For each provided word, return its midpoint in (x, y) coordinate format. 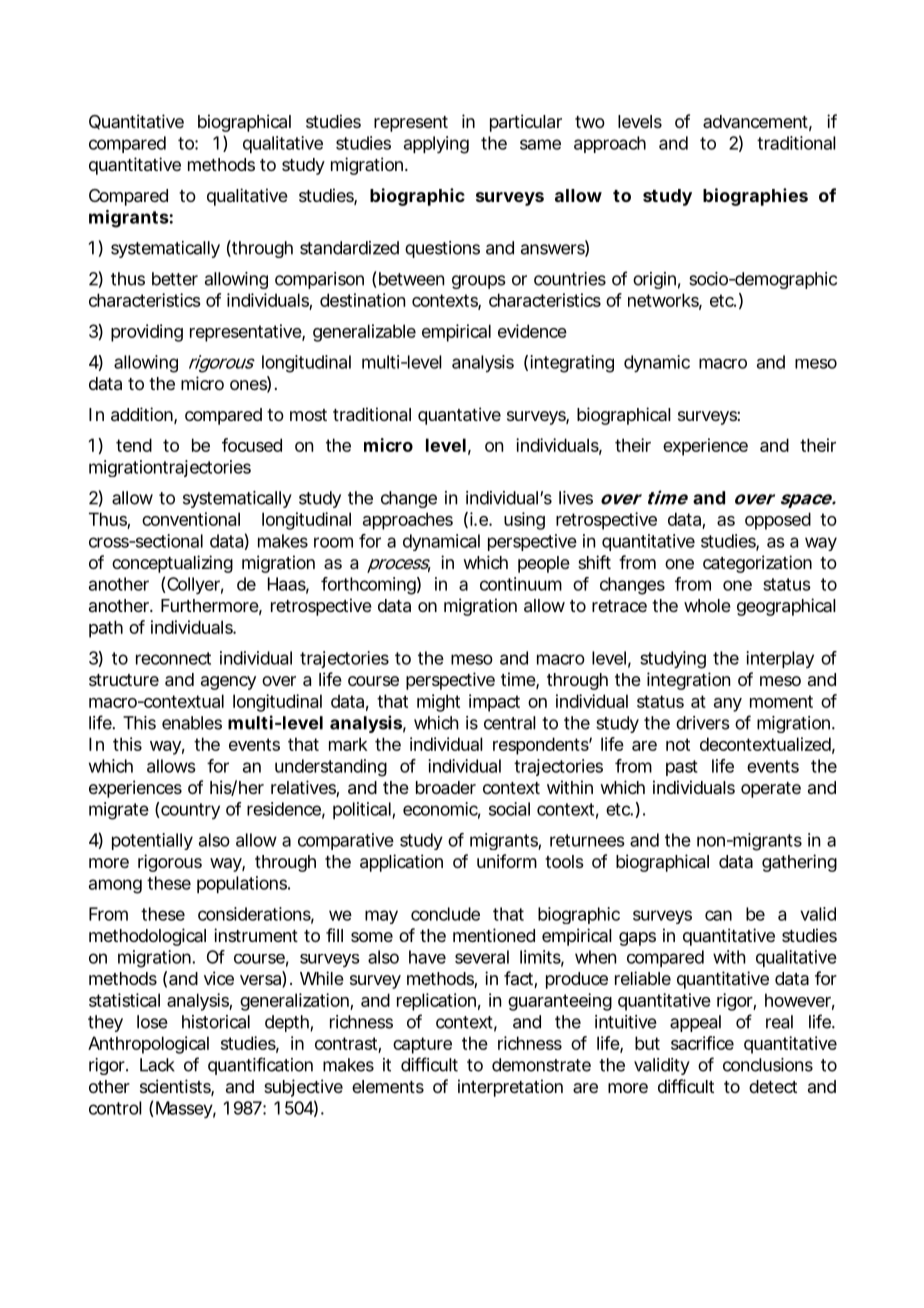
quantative (459, 416)
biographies (755, 197)
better (175, 279)
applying (436, 145)
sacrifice (702, 1043)
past (682, 768)
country (189, 811)
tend (134, 445)
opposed (778, 521)
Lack (157, 1065)
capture (422, 1045)
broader (446, 788)
